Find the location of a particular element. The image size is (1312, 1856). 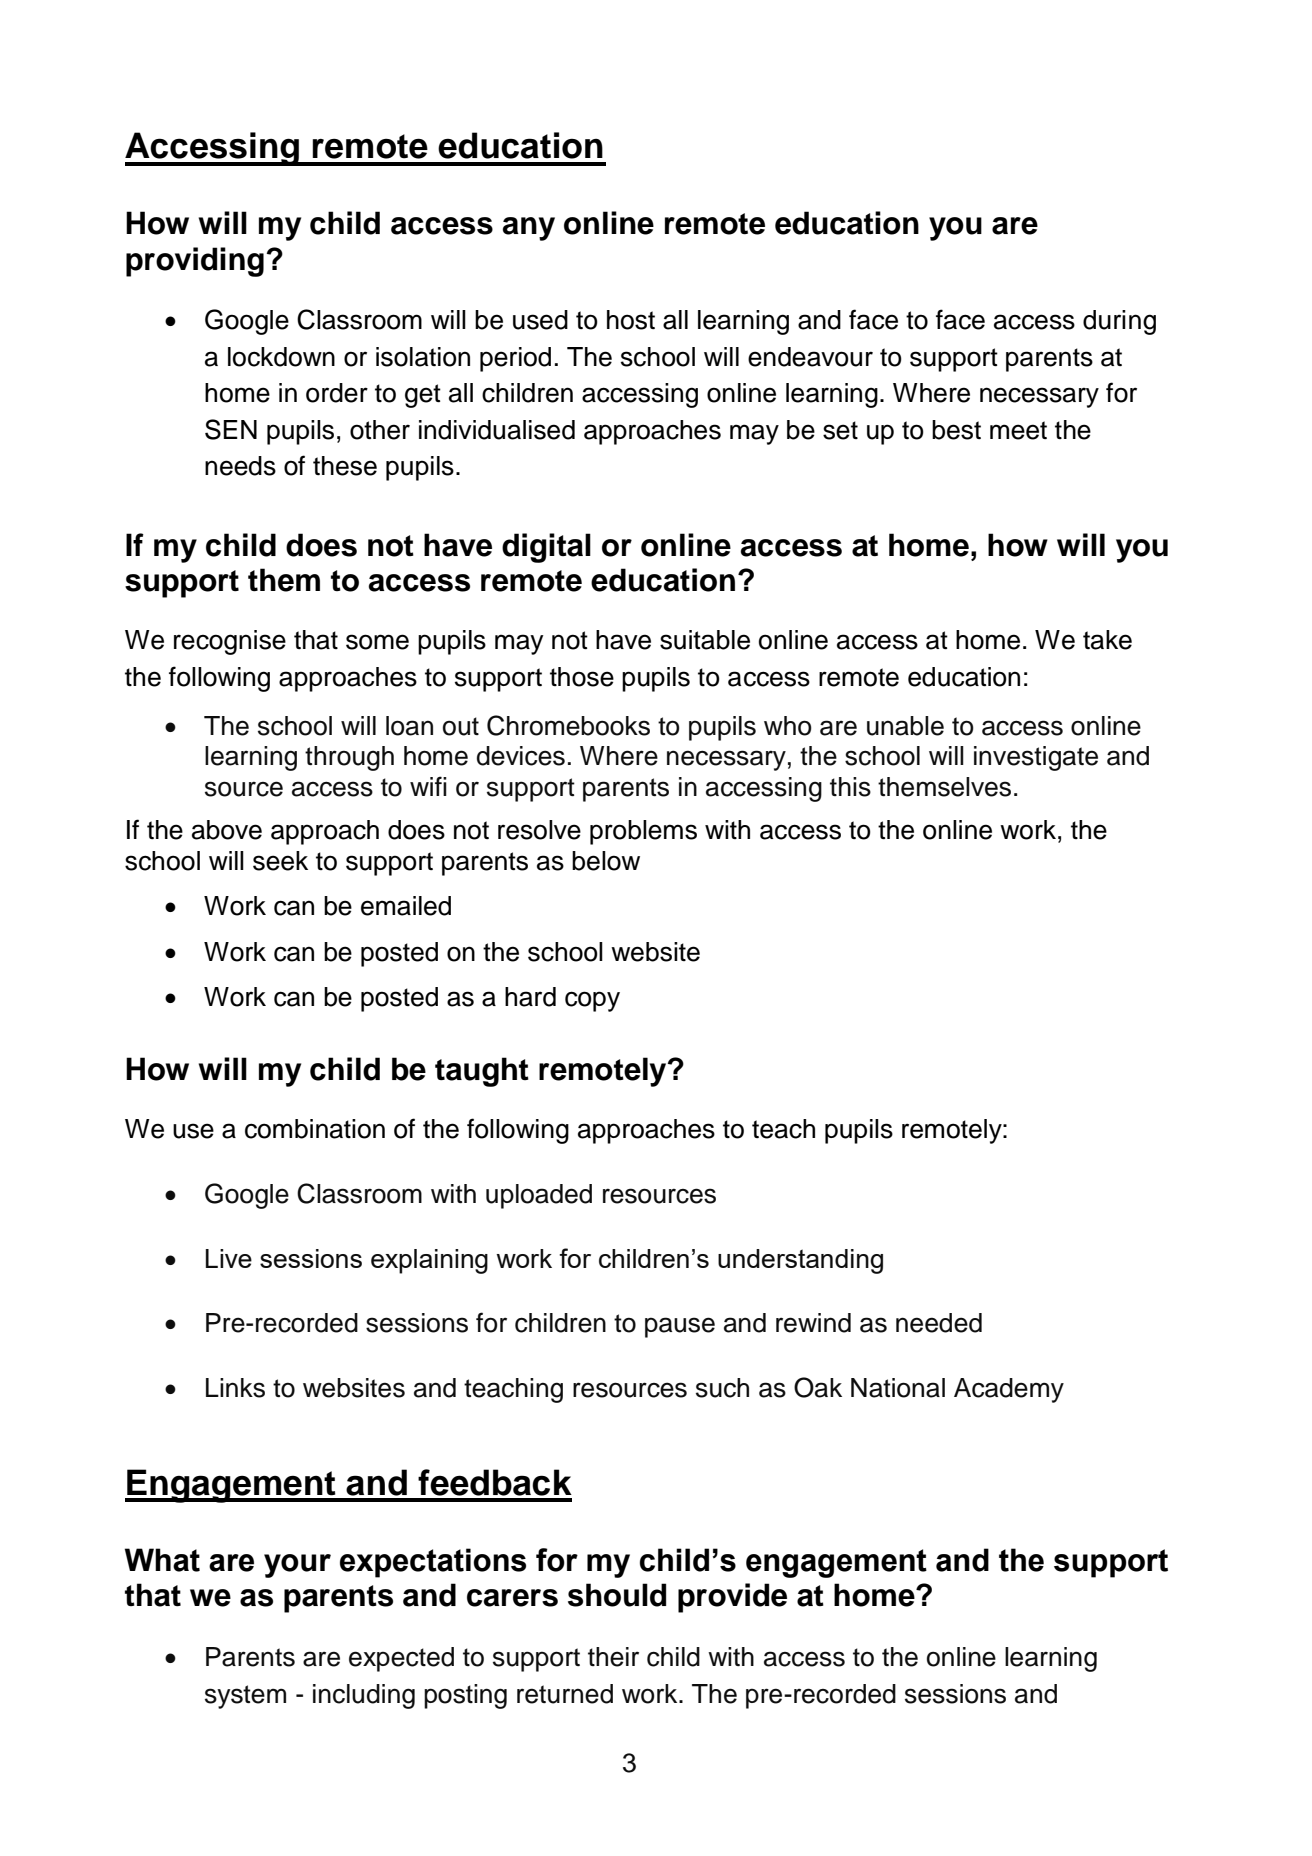

copy is located at coordinates (592, 1001).
